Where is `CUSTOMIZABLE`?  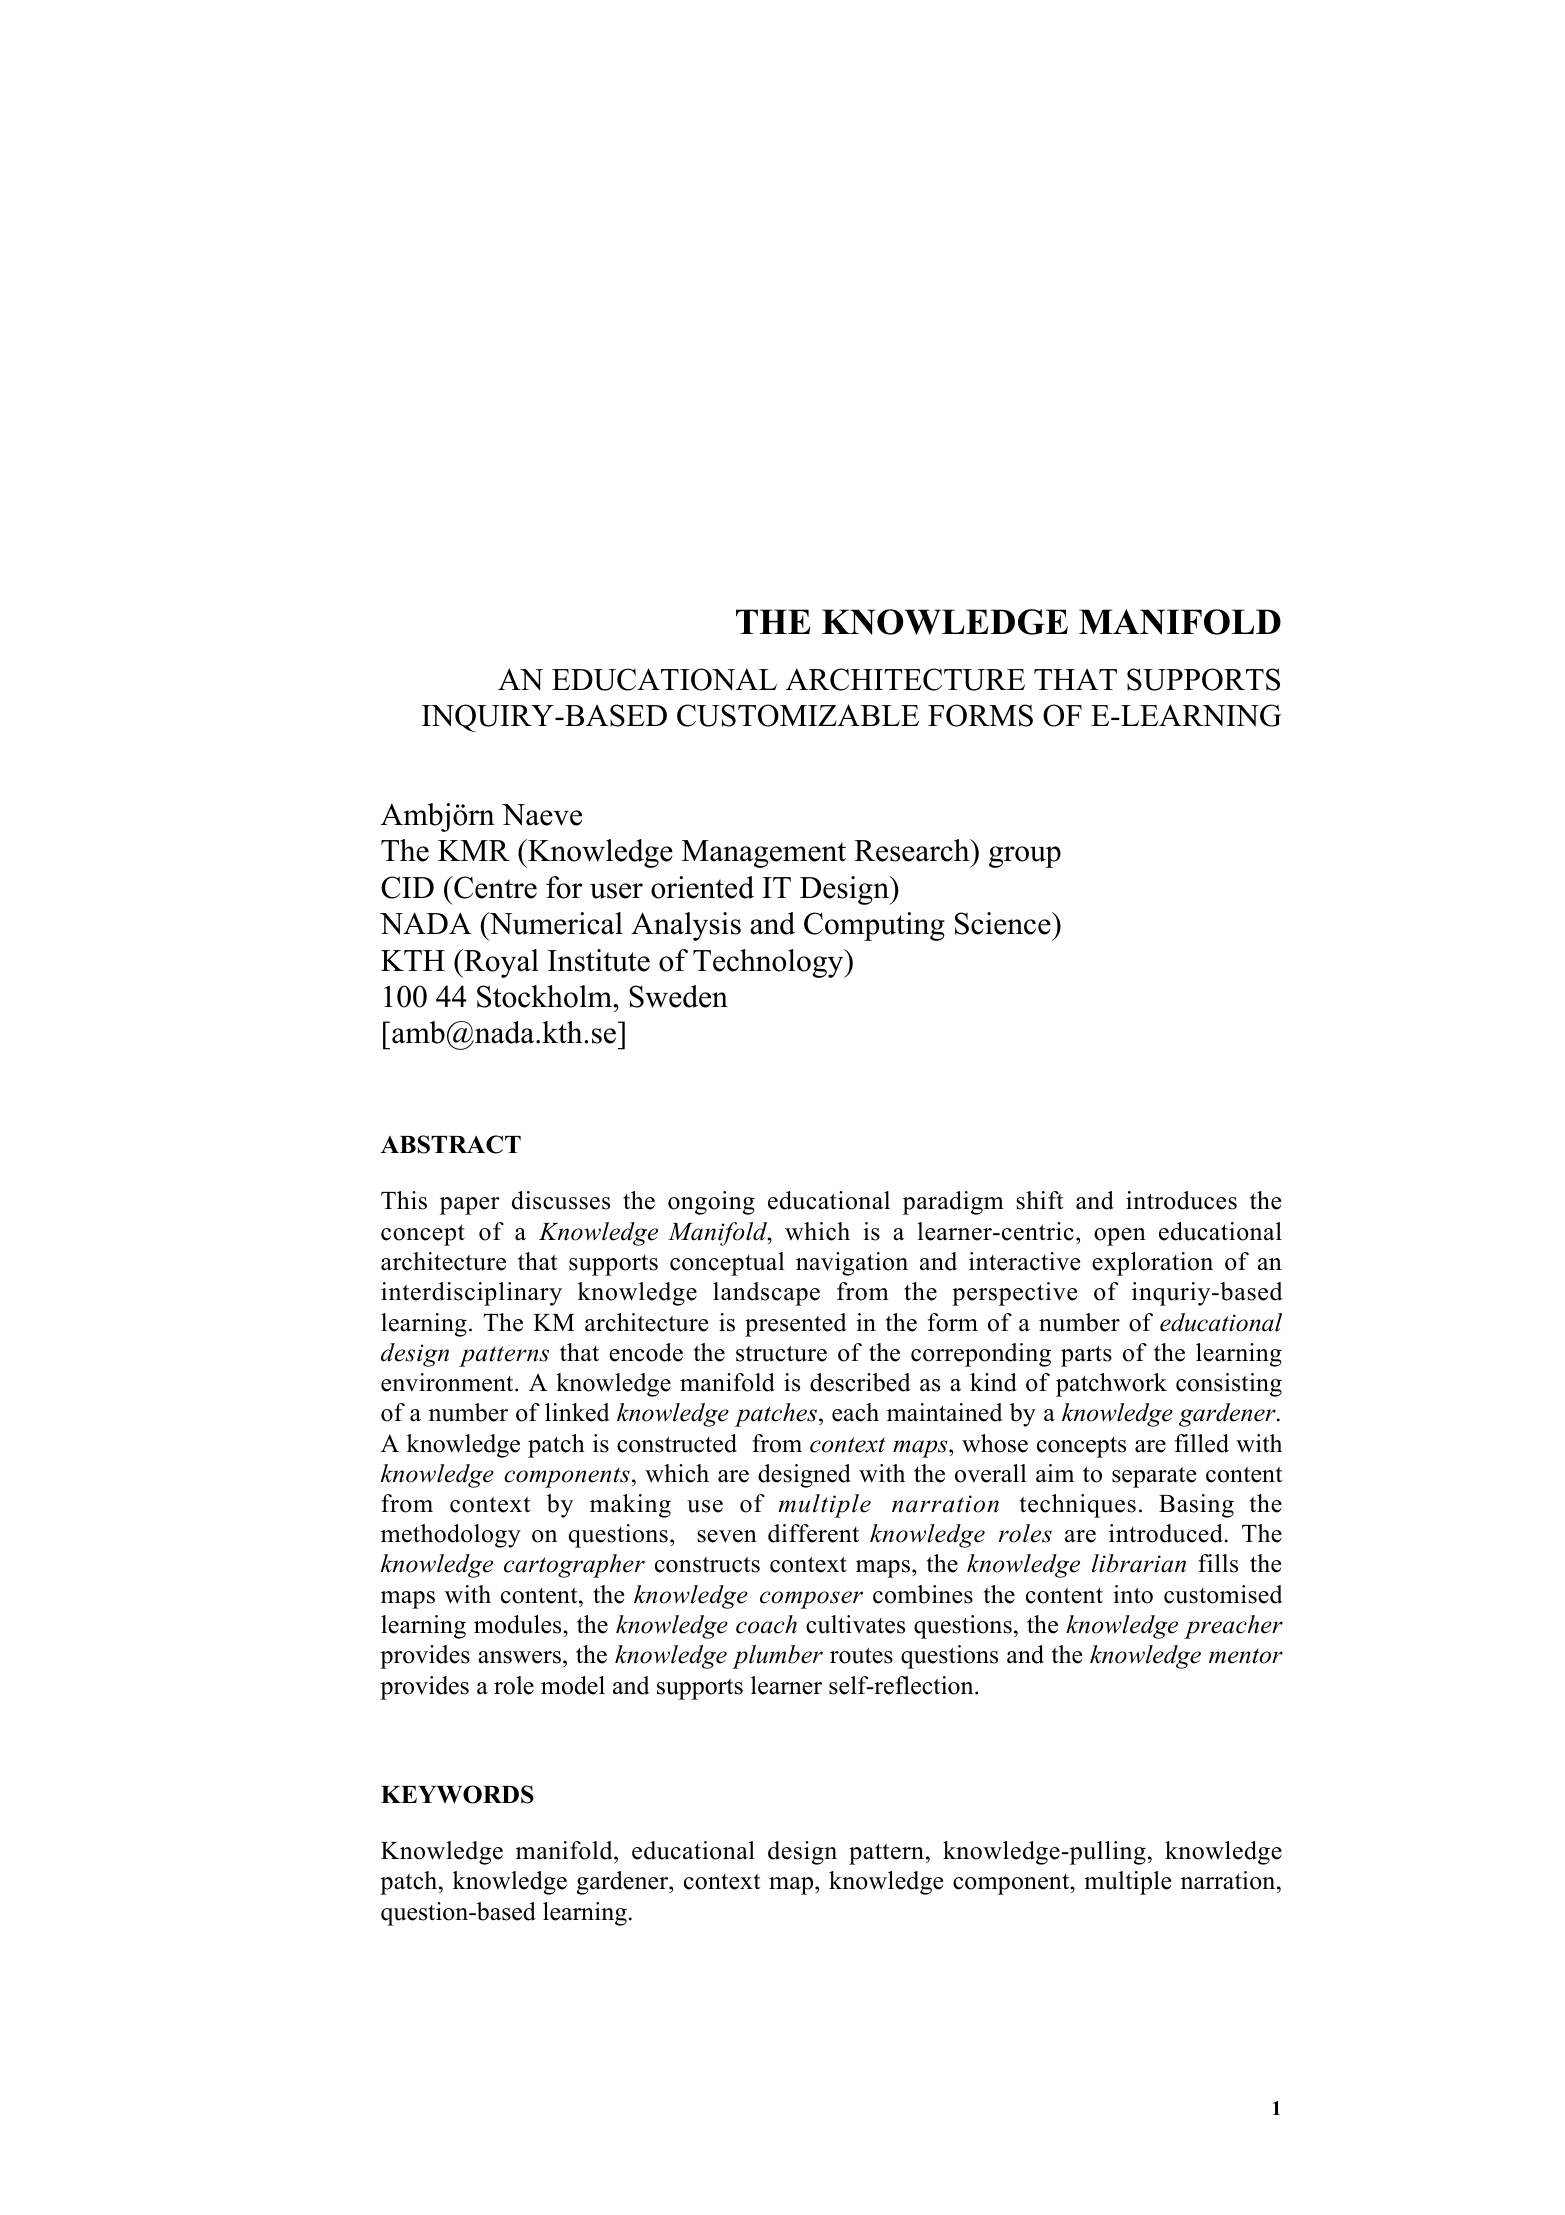
CUSTOMIZABLE is located at coordinates (798, 715).
